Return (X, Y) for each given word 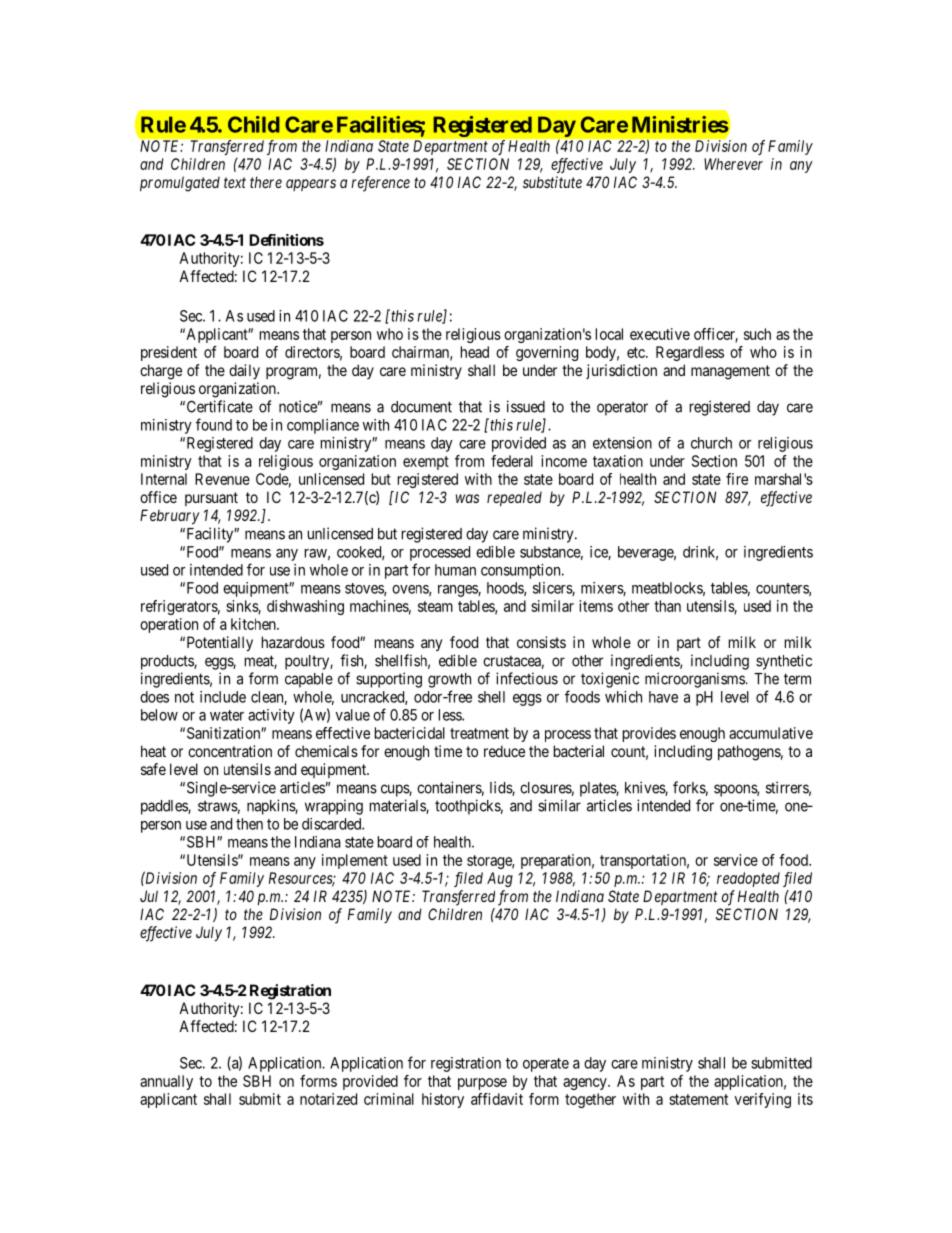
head (475, 352)
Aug (500, 879)
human (455, 570)
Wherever (733, 164)
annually (166, 1082)
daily (244, 371)
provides (649, 734)
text (235, 182)
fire (737, 479)
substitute (552, 182)
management (730, 372)
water (227, 715)
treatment (479, 733)
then (249, 824)
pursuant (211, 499)
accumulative (771, 733)
